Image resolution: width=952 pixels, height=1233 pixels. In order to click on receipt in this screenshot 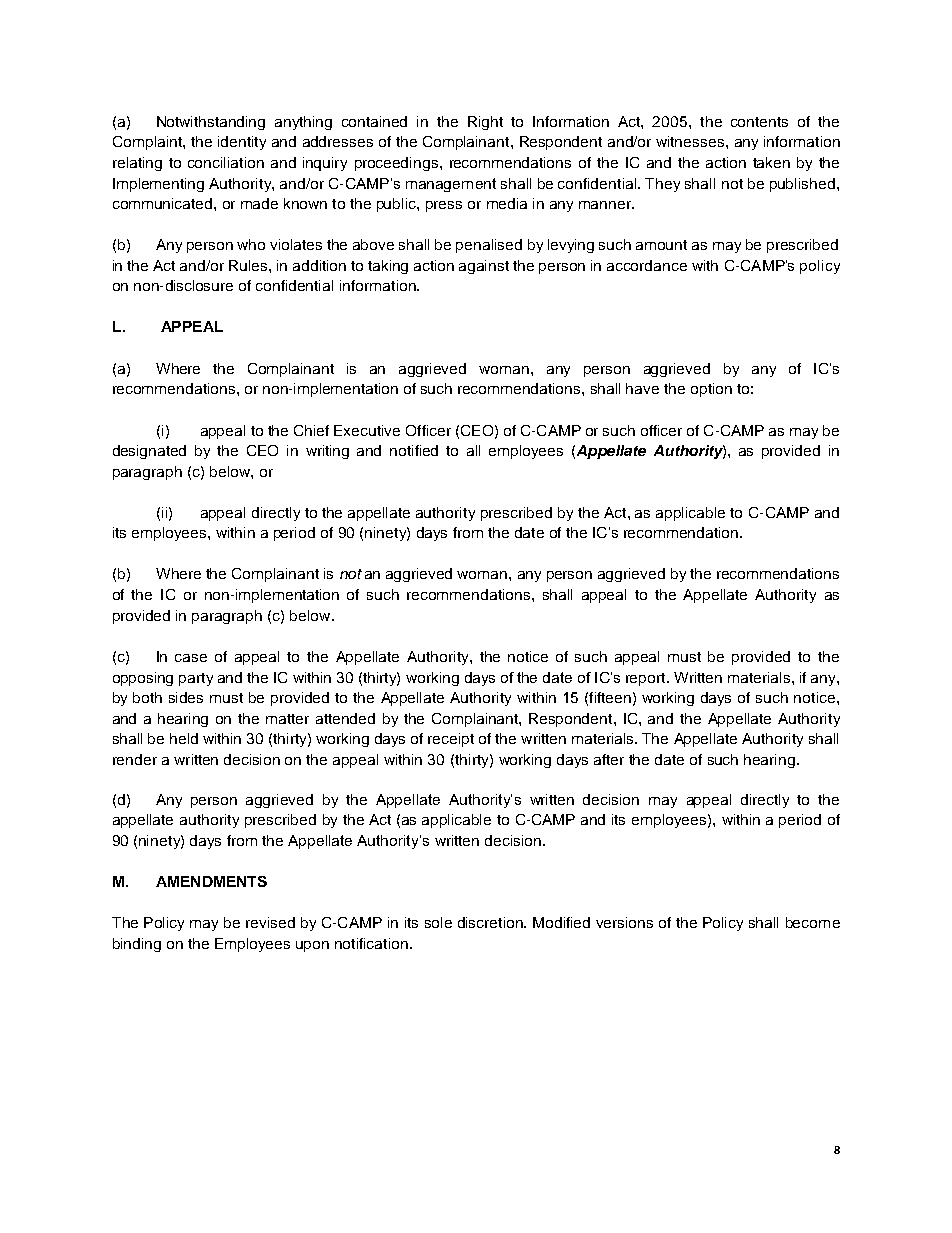, I will do `click(451, 740)`.
